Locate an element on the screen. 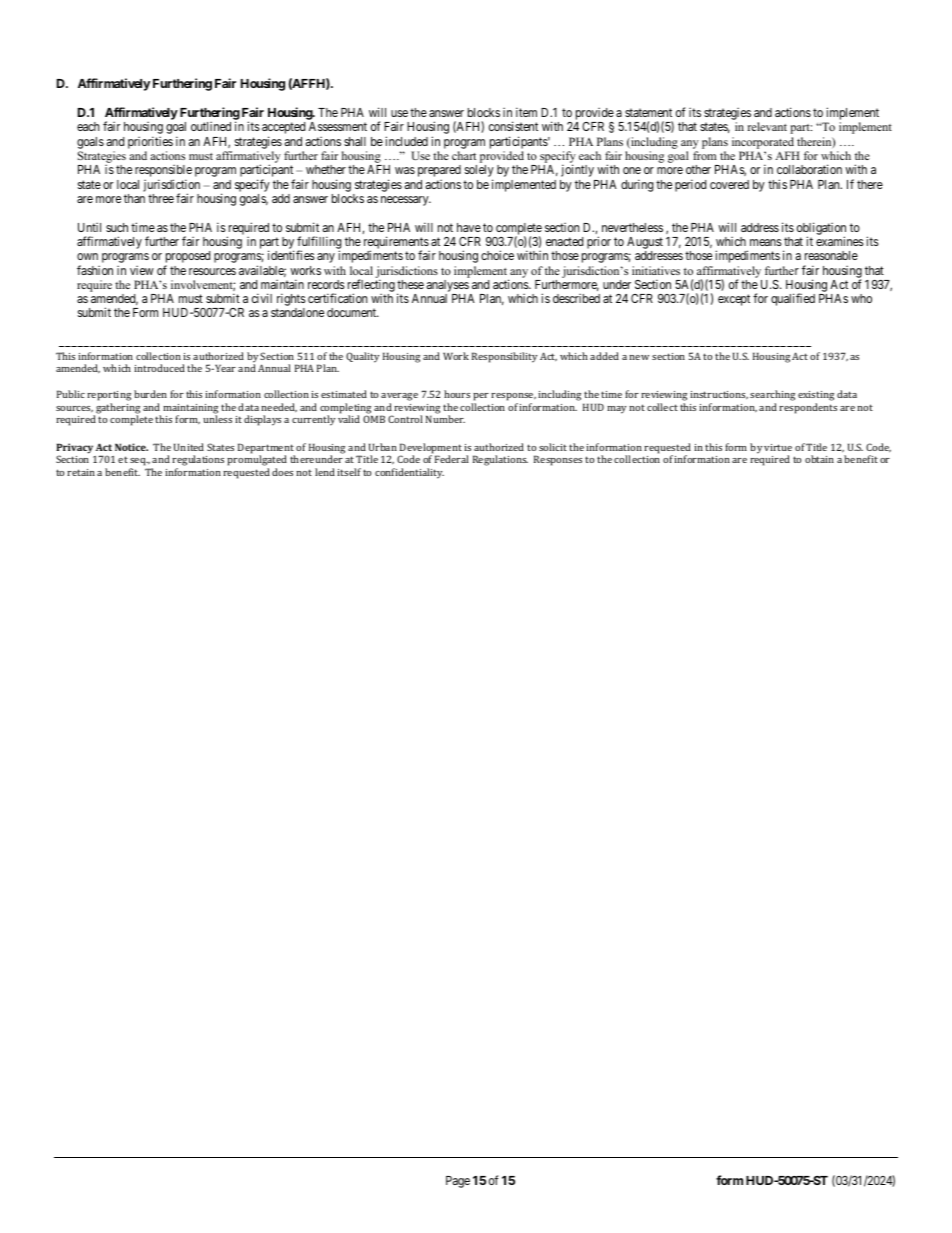  responsible is located at coordinates (163, 172).
